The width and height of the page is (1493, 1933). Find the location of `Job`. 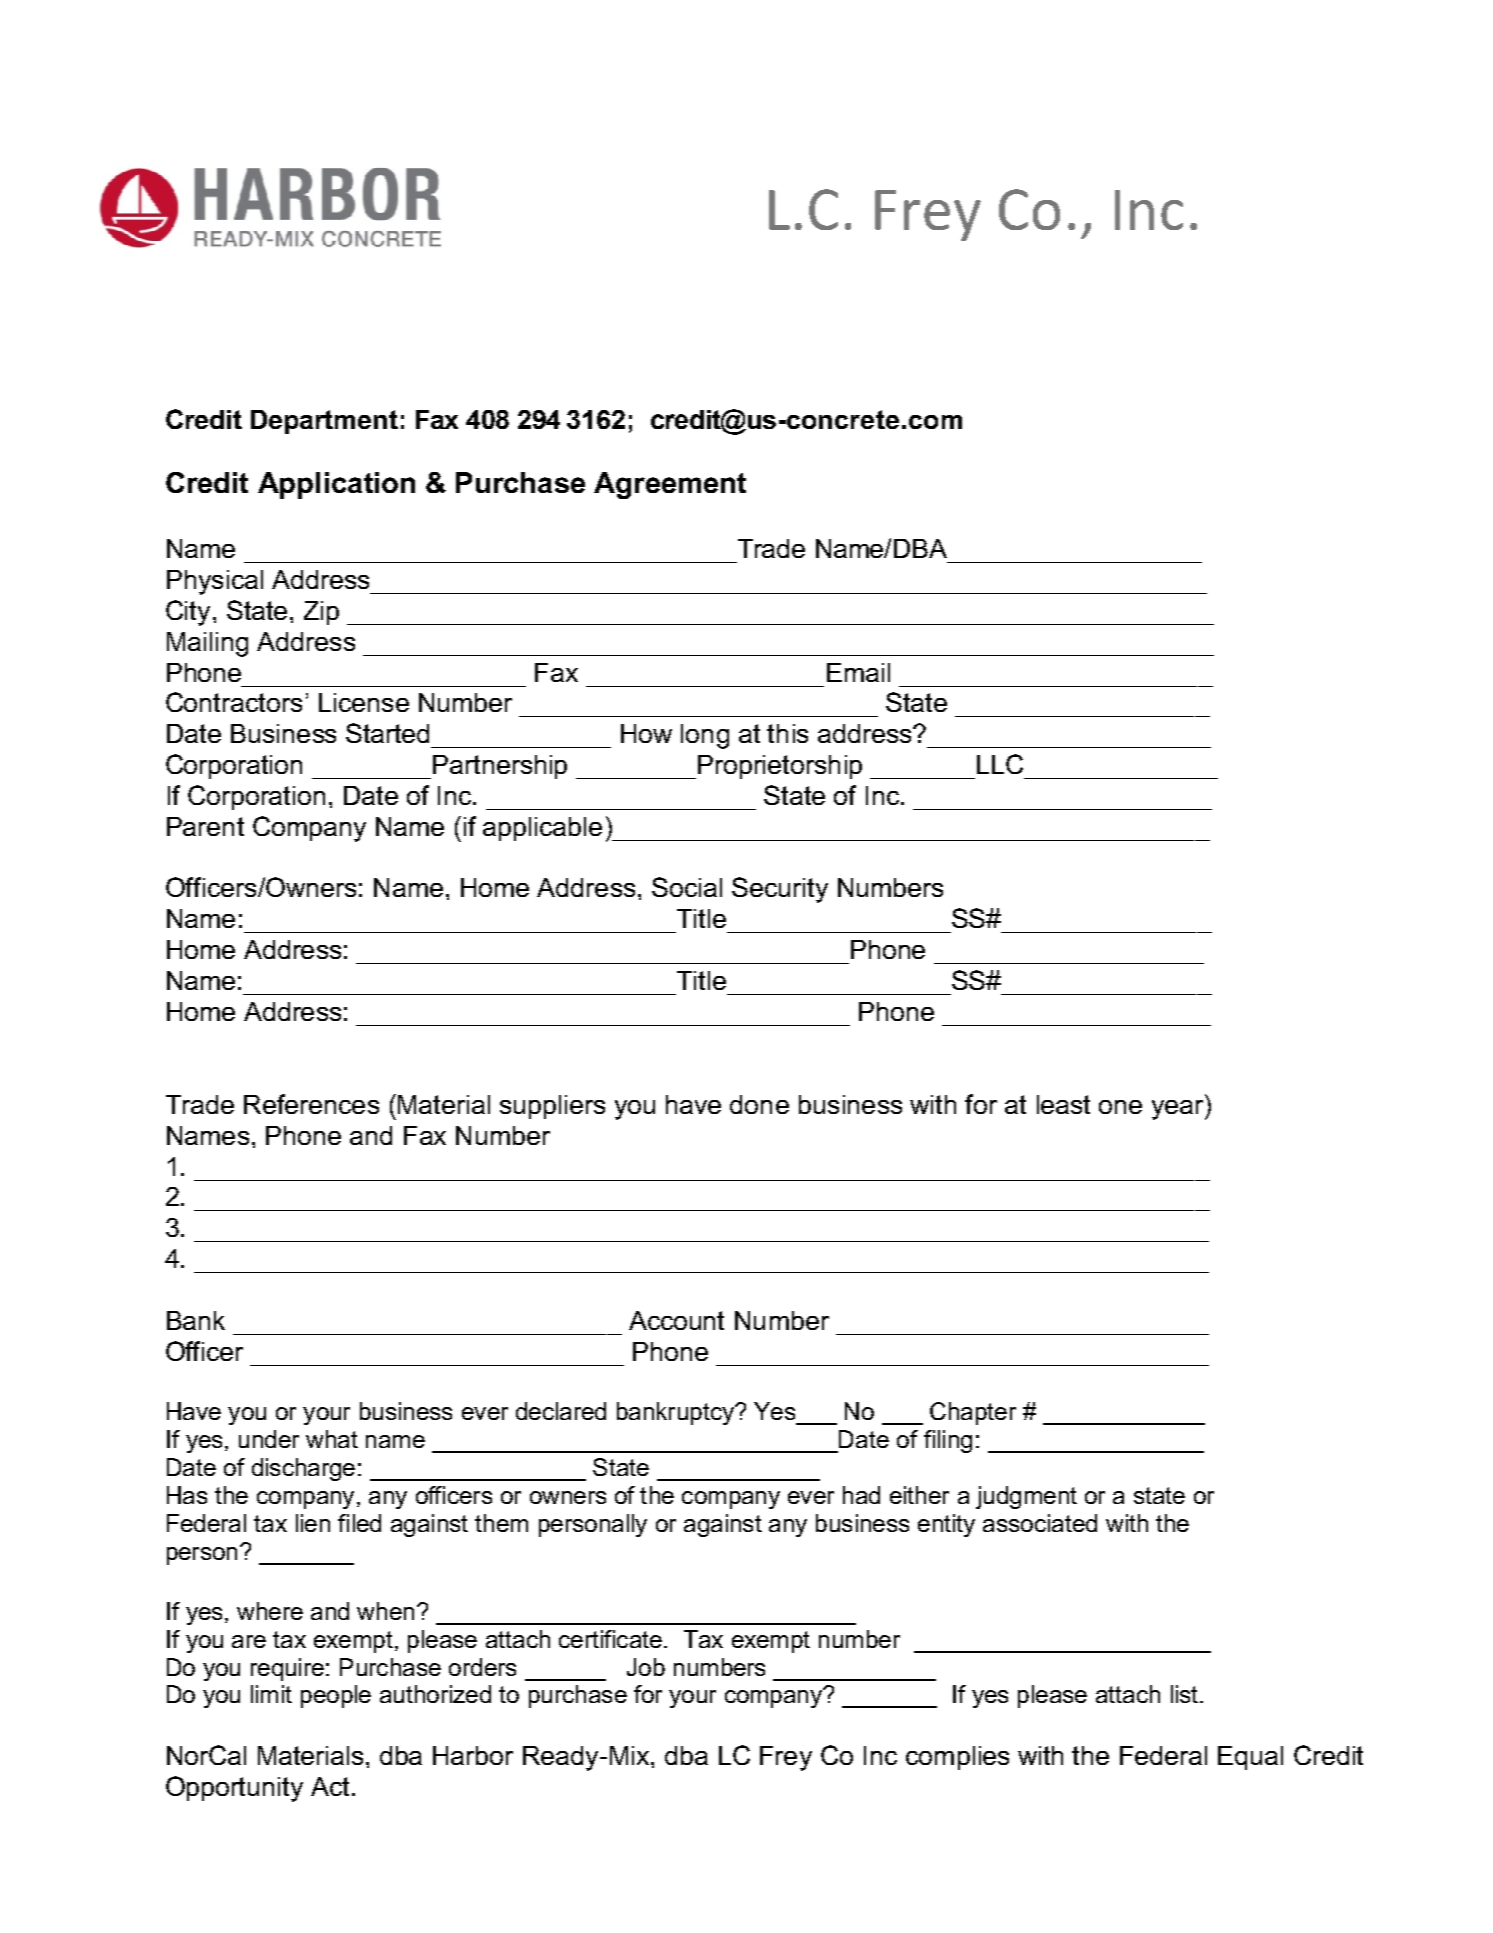

Job is located at coordinates (646, 1667).
